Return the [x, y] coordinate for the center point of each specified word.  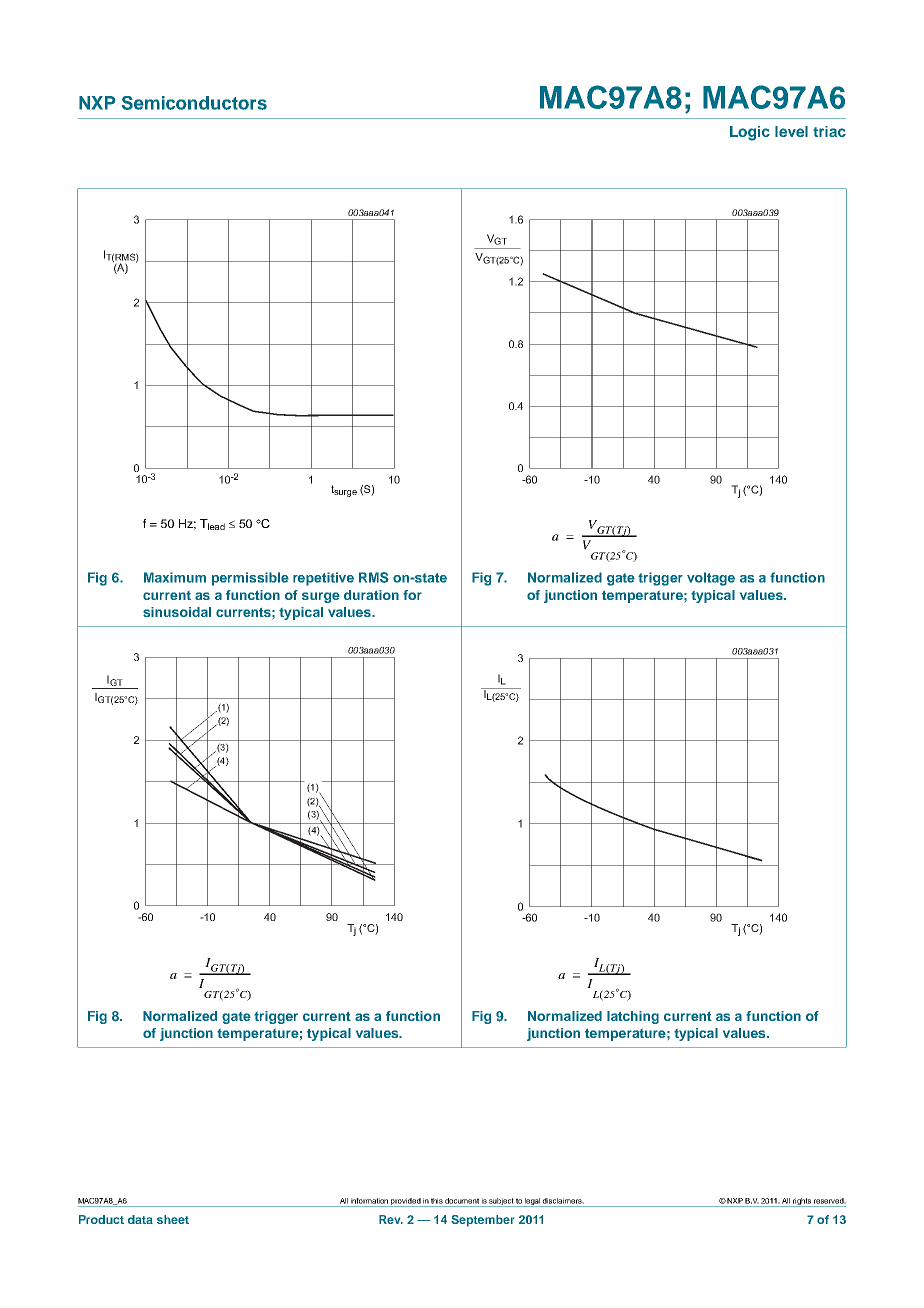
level [791, 131]
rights [802, 1202]
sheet [173, 1219]
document [462, 1201]
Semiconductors [194, 103]
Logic [750, 133]
